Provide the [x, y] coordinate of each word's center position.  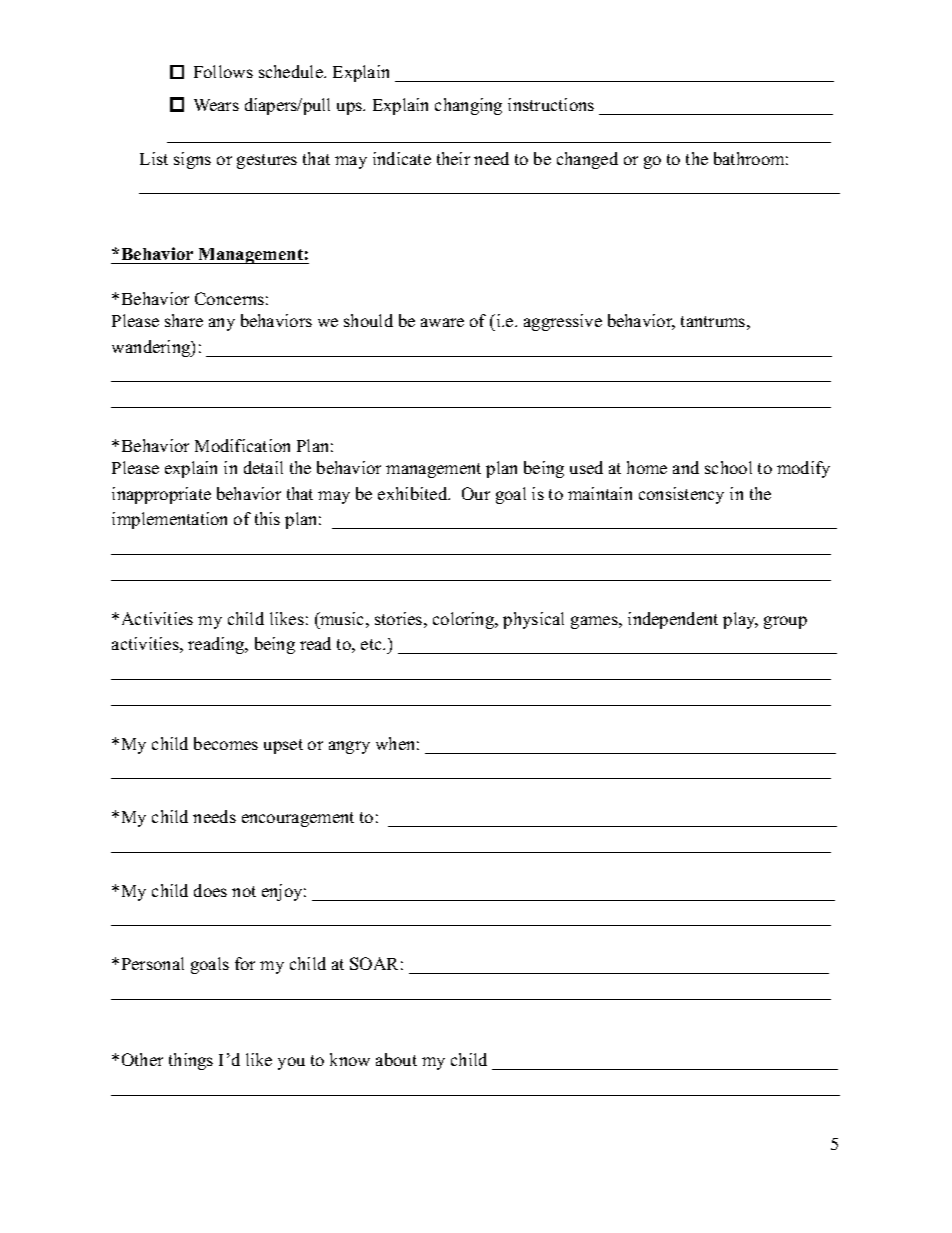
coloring [464, 620]
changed [587, 160]
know [350, 1059]
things [191, 1061]
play [740, 620]
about [396, 1059]
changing [468, 106]
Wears [216, 105]
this [267, 518]
